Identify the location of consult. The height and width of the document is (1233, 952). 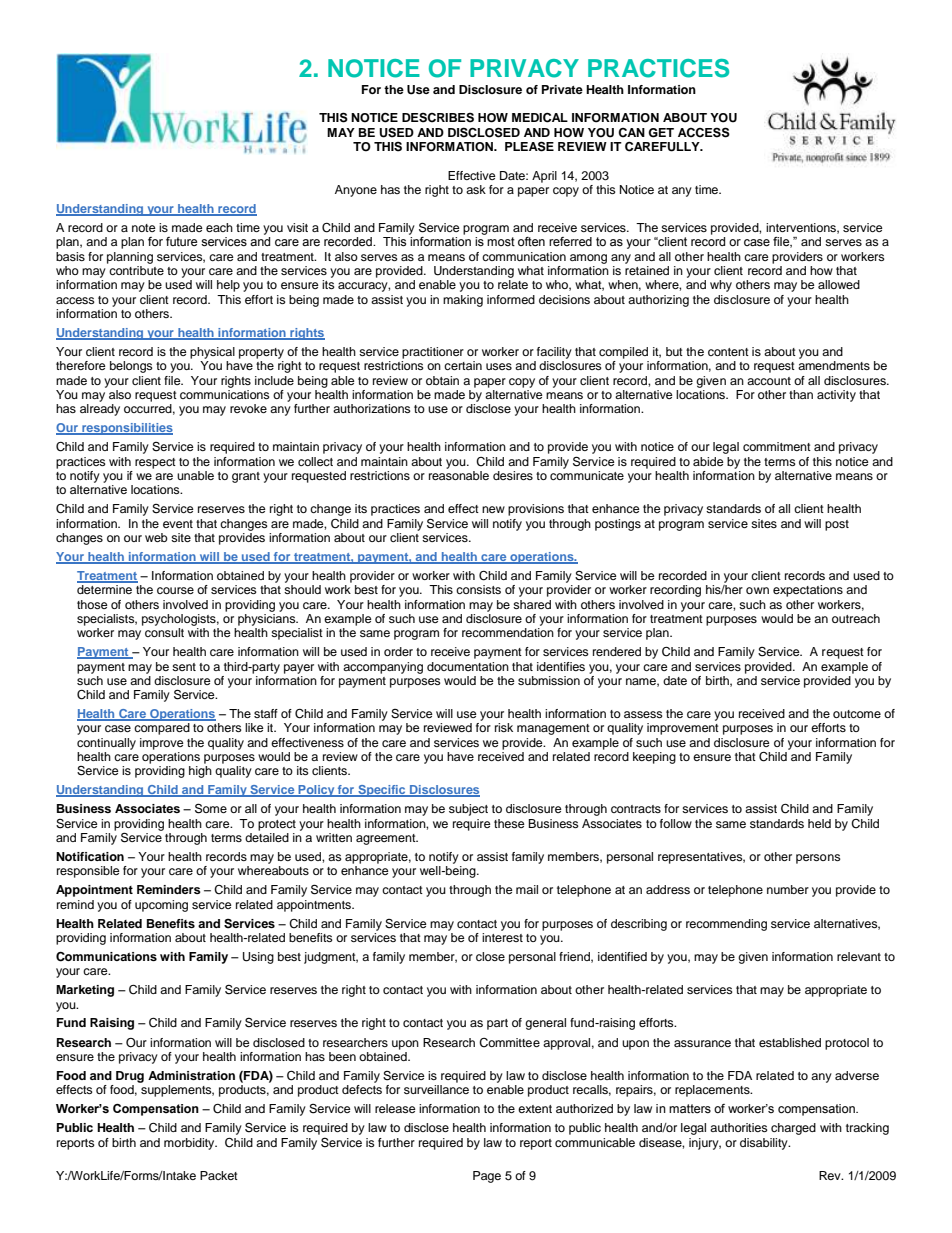
(164, 632).
